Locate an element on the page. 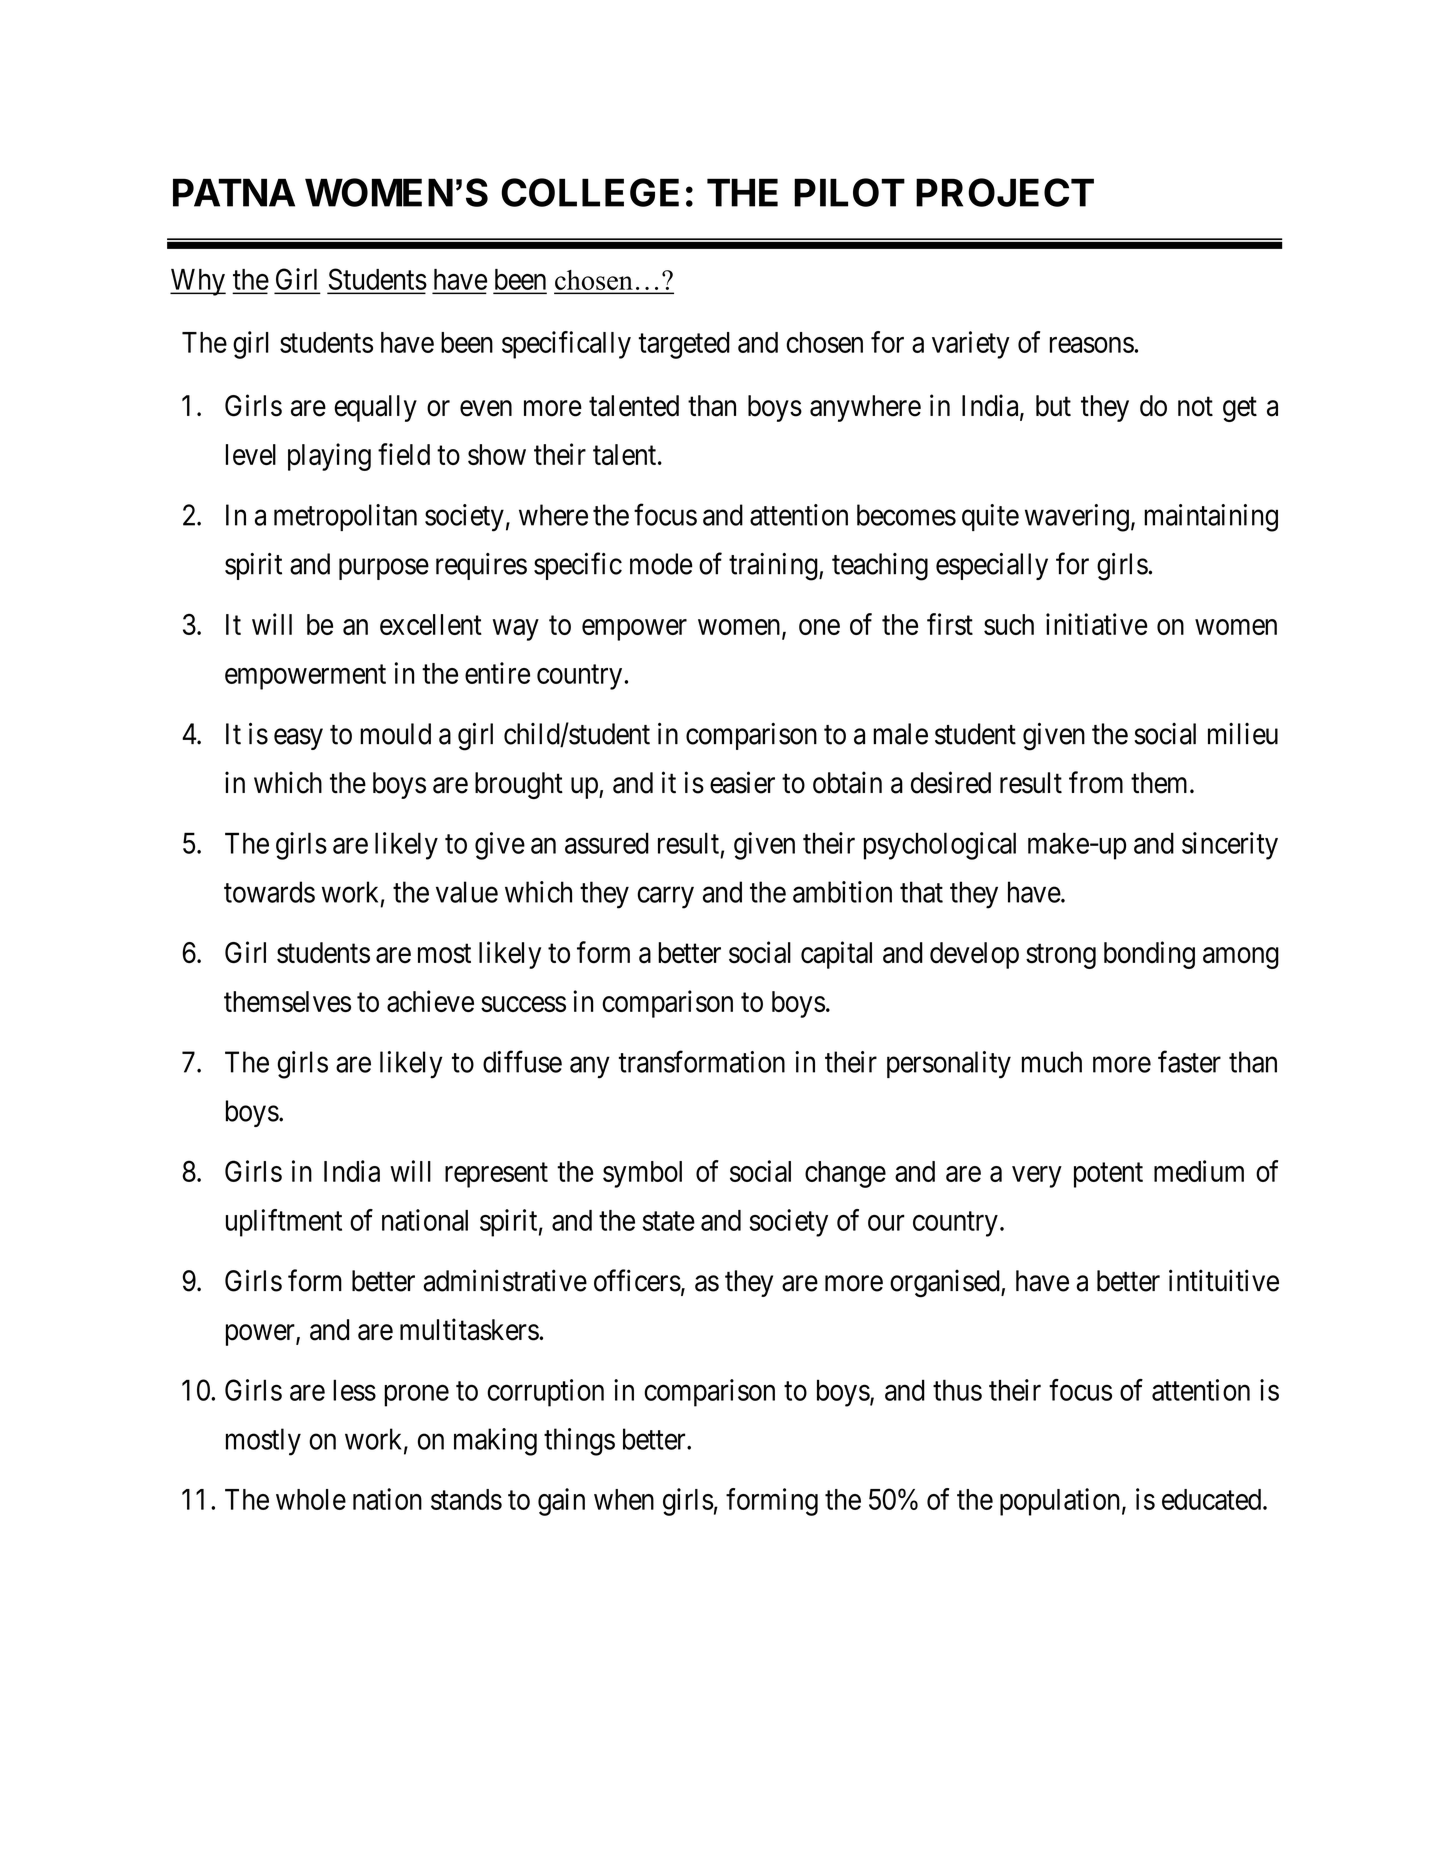 Image resolution: width=1449 pixels, height=1875 pixels. carry is located at coordinates (665, 898).
